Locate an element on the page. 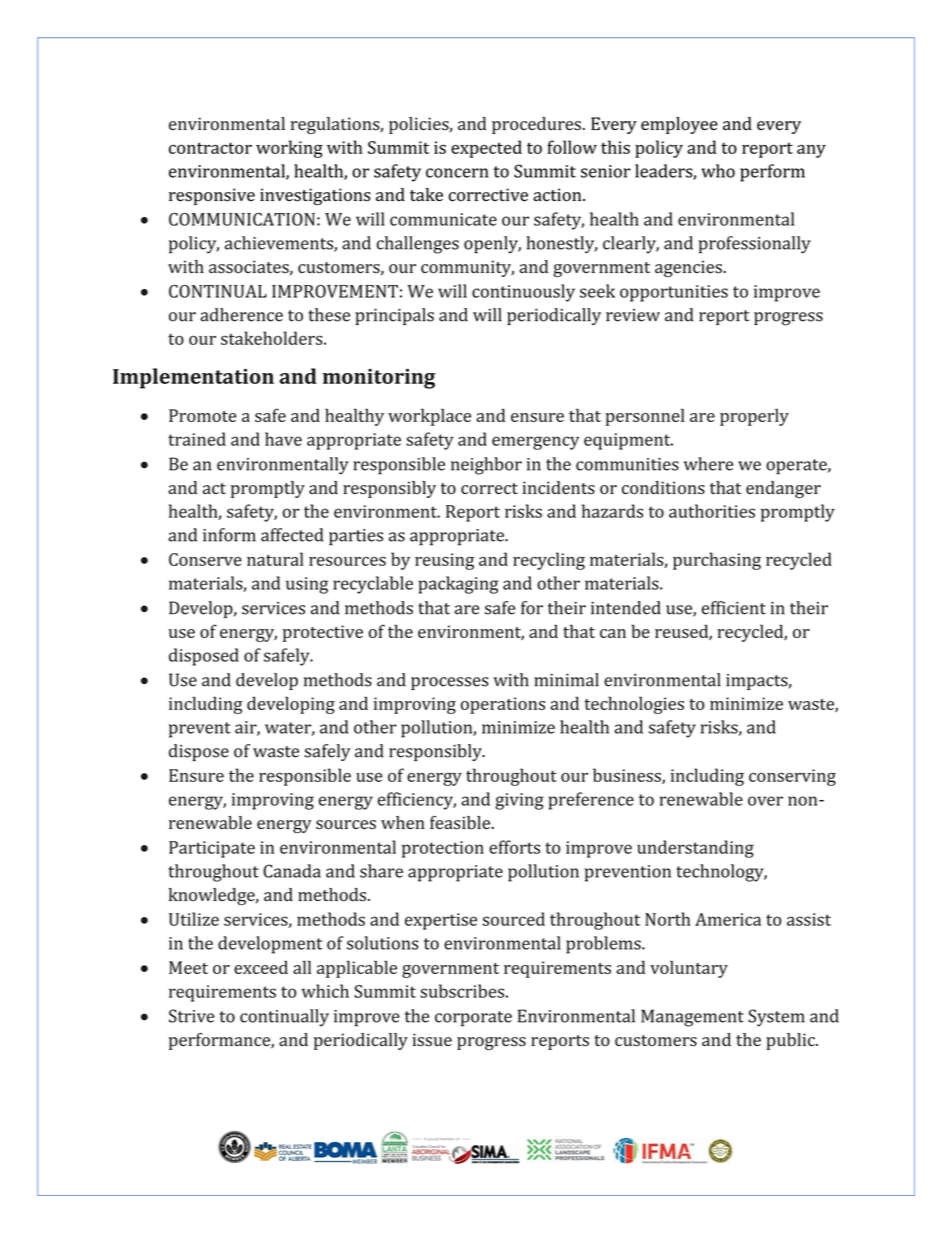  who is located at coordinates (718, 171).
